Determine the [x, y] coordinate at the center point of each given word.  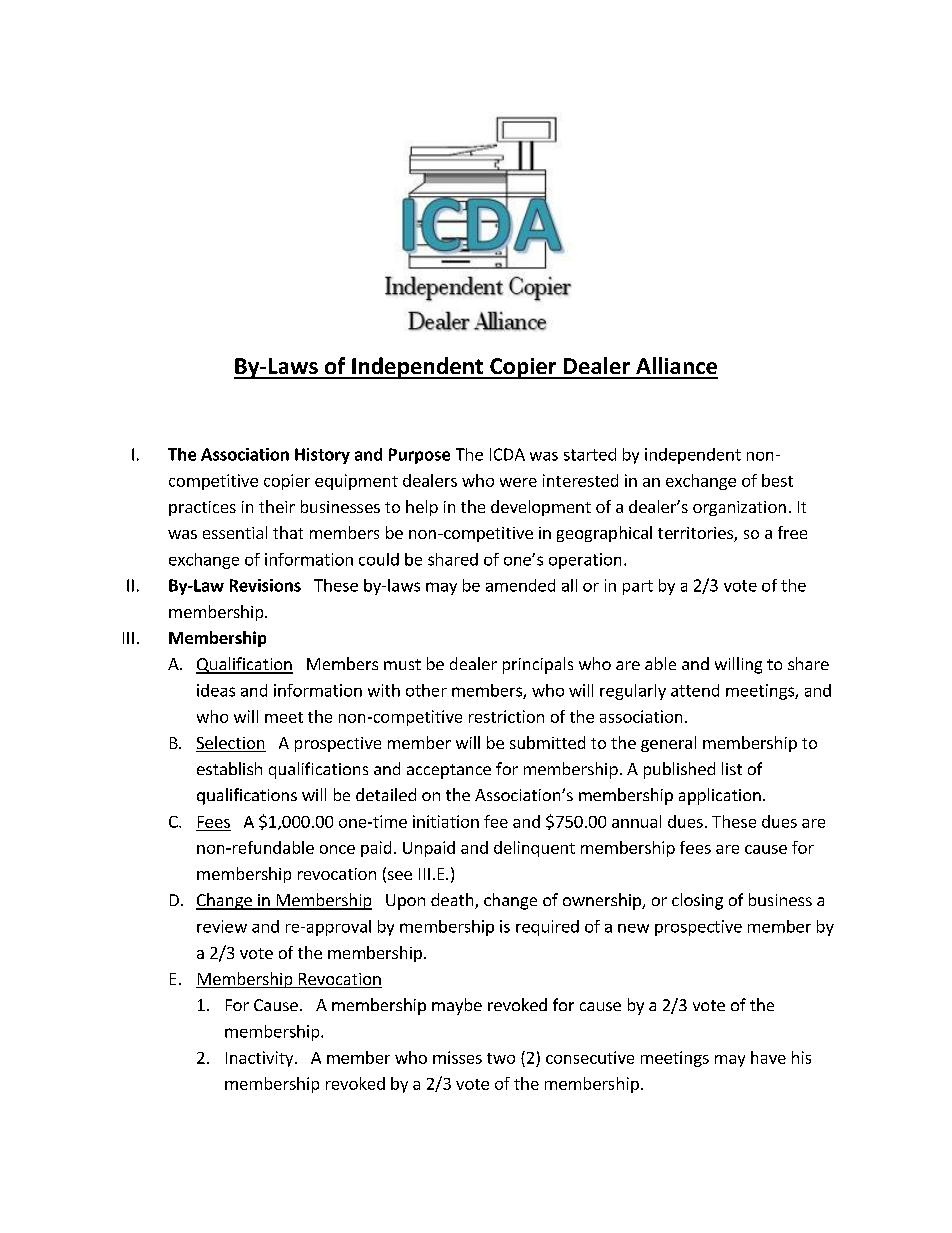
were [518, 482]
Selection [231, 744]
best [777, 480]
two [501, 1058]
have [768, 1057]
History [322, 456]
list [732, 768]
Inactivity [261, 1059]
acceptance [449, 771]
